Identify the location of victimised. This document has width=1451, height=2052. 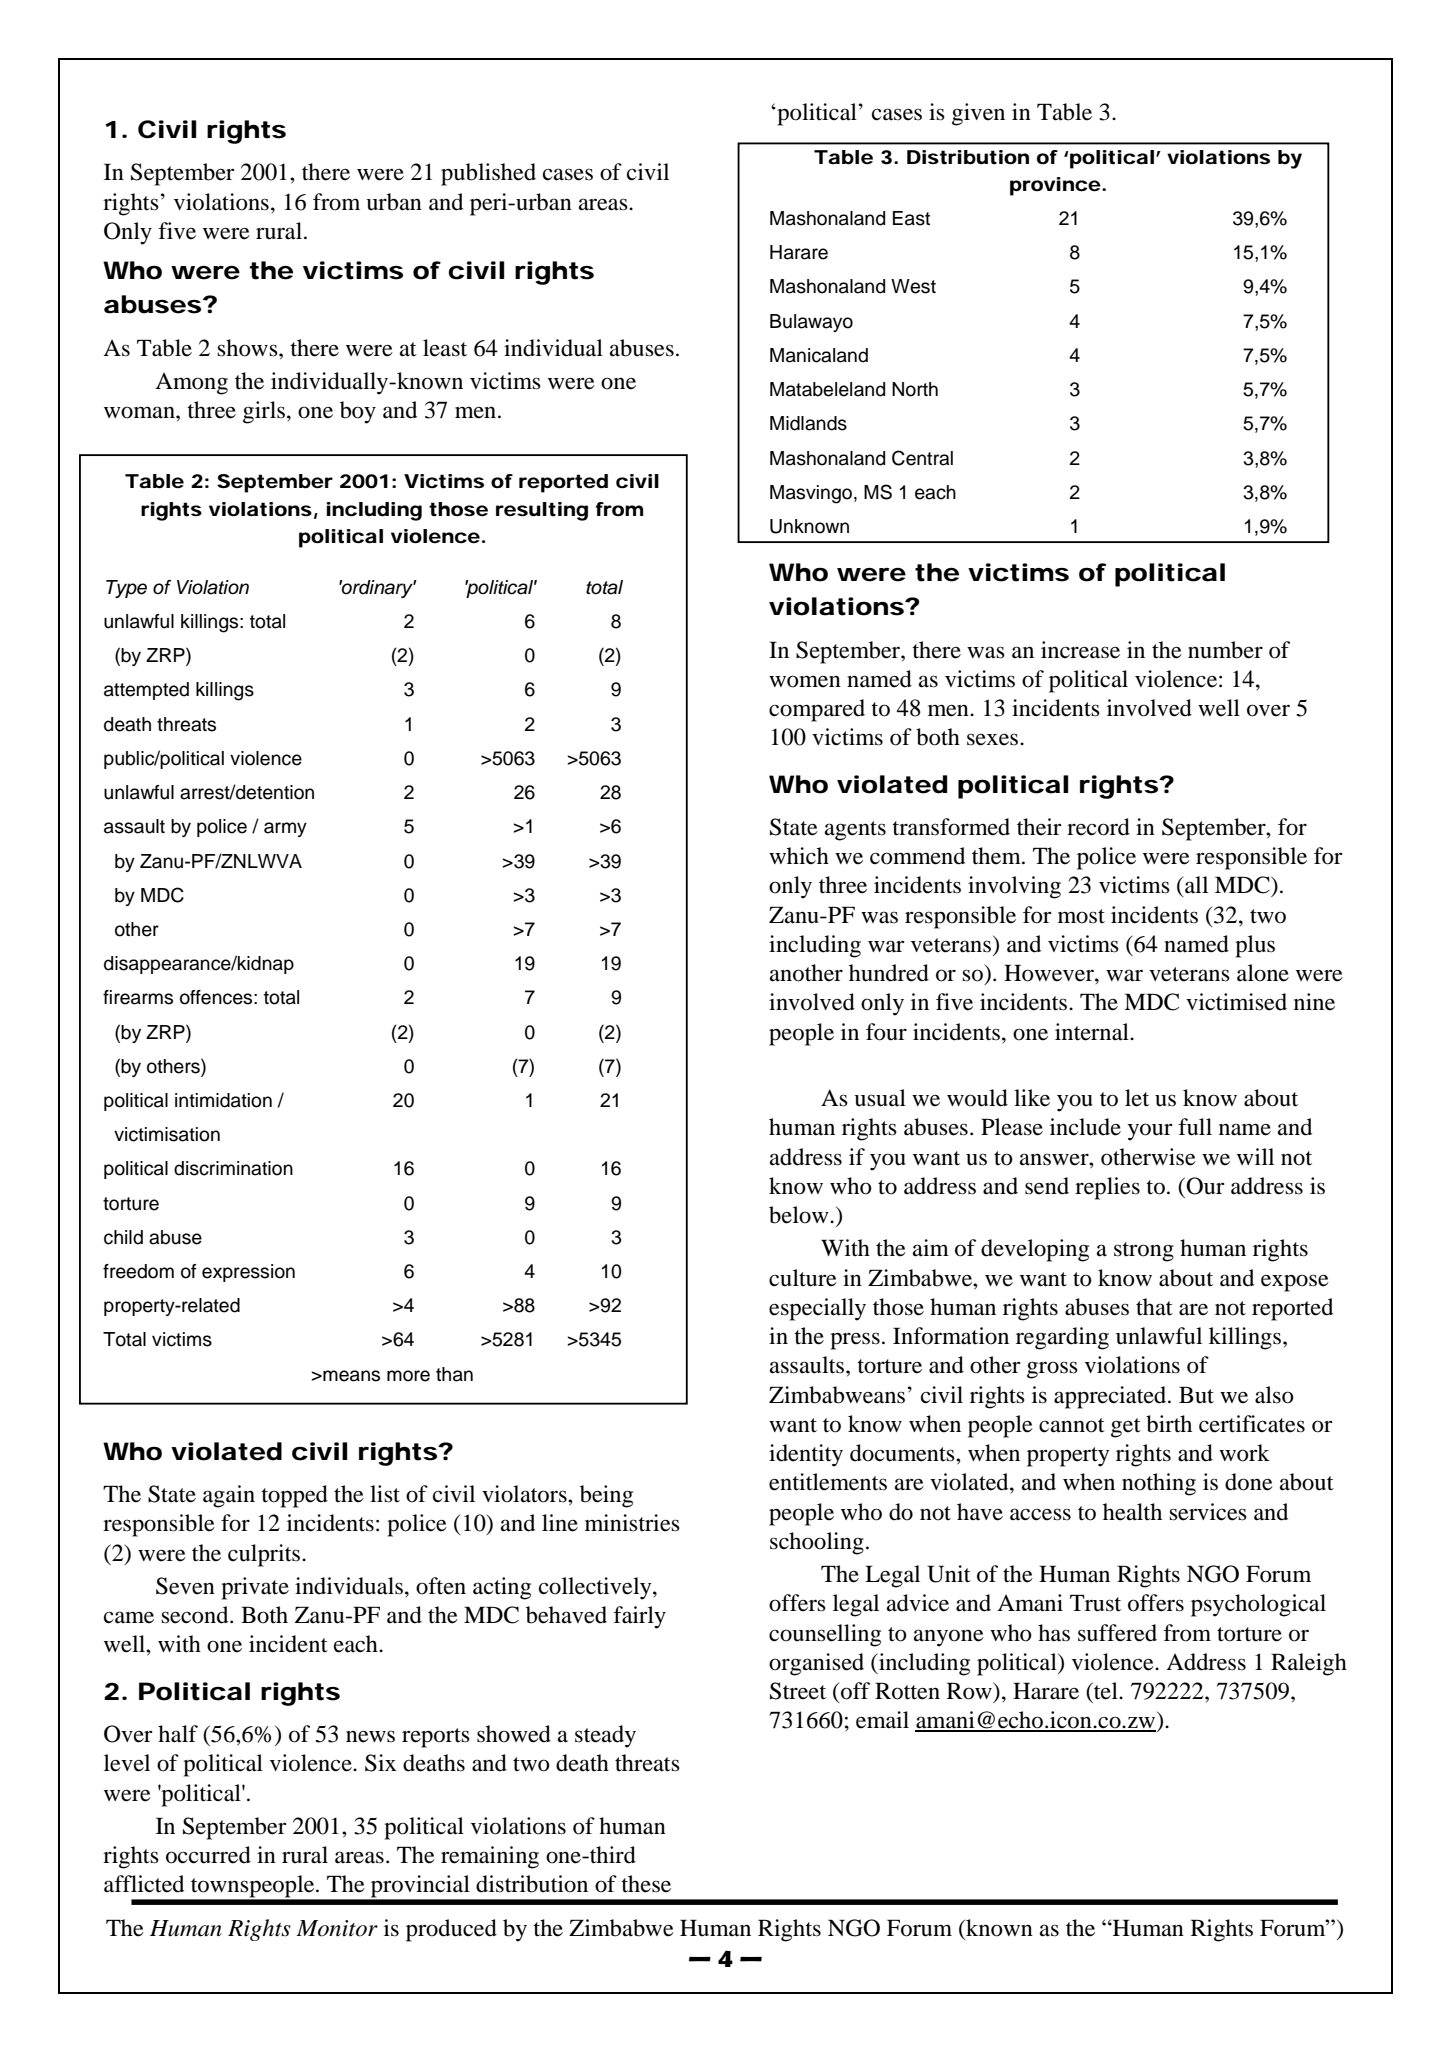
(1236, 1002).
